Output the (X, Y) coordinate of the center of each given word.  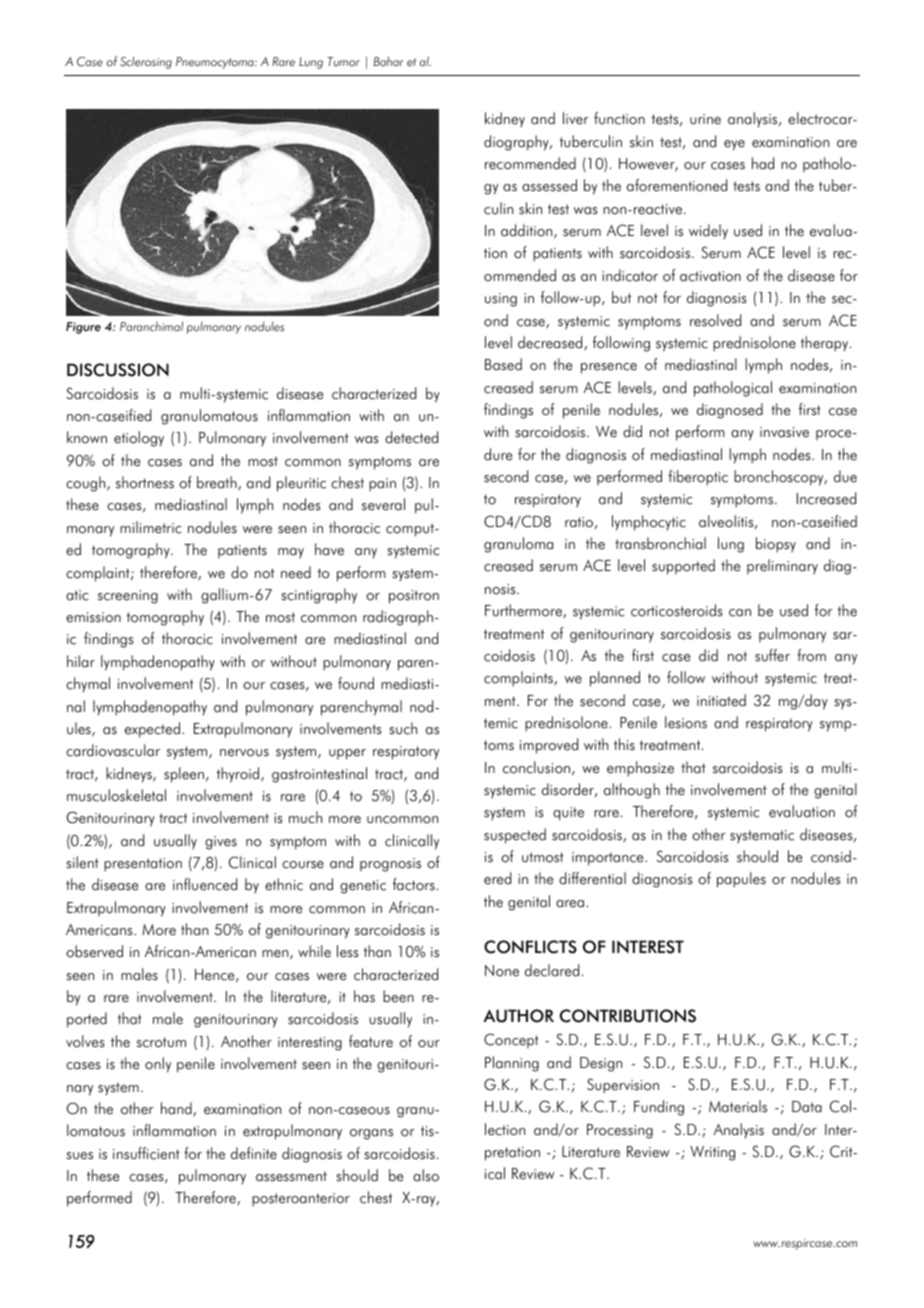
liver (576, 118)
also (426, 1175)
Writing (712, 1153)
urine (705, 119)
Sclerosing (146, 62)
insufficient (146, 1153)
